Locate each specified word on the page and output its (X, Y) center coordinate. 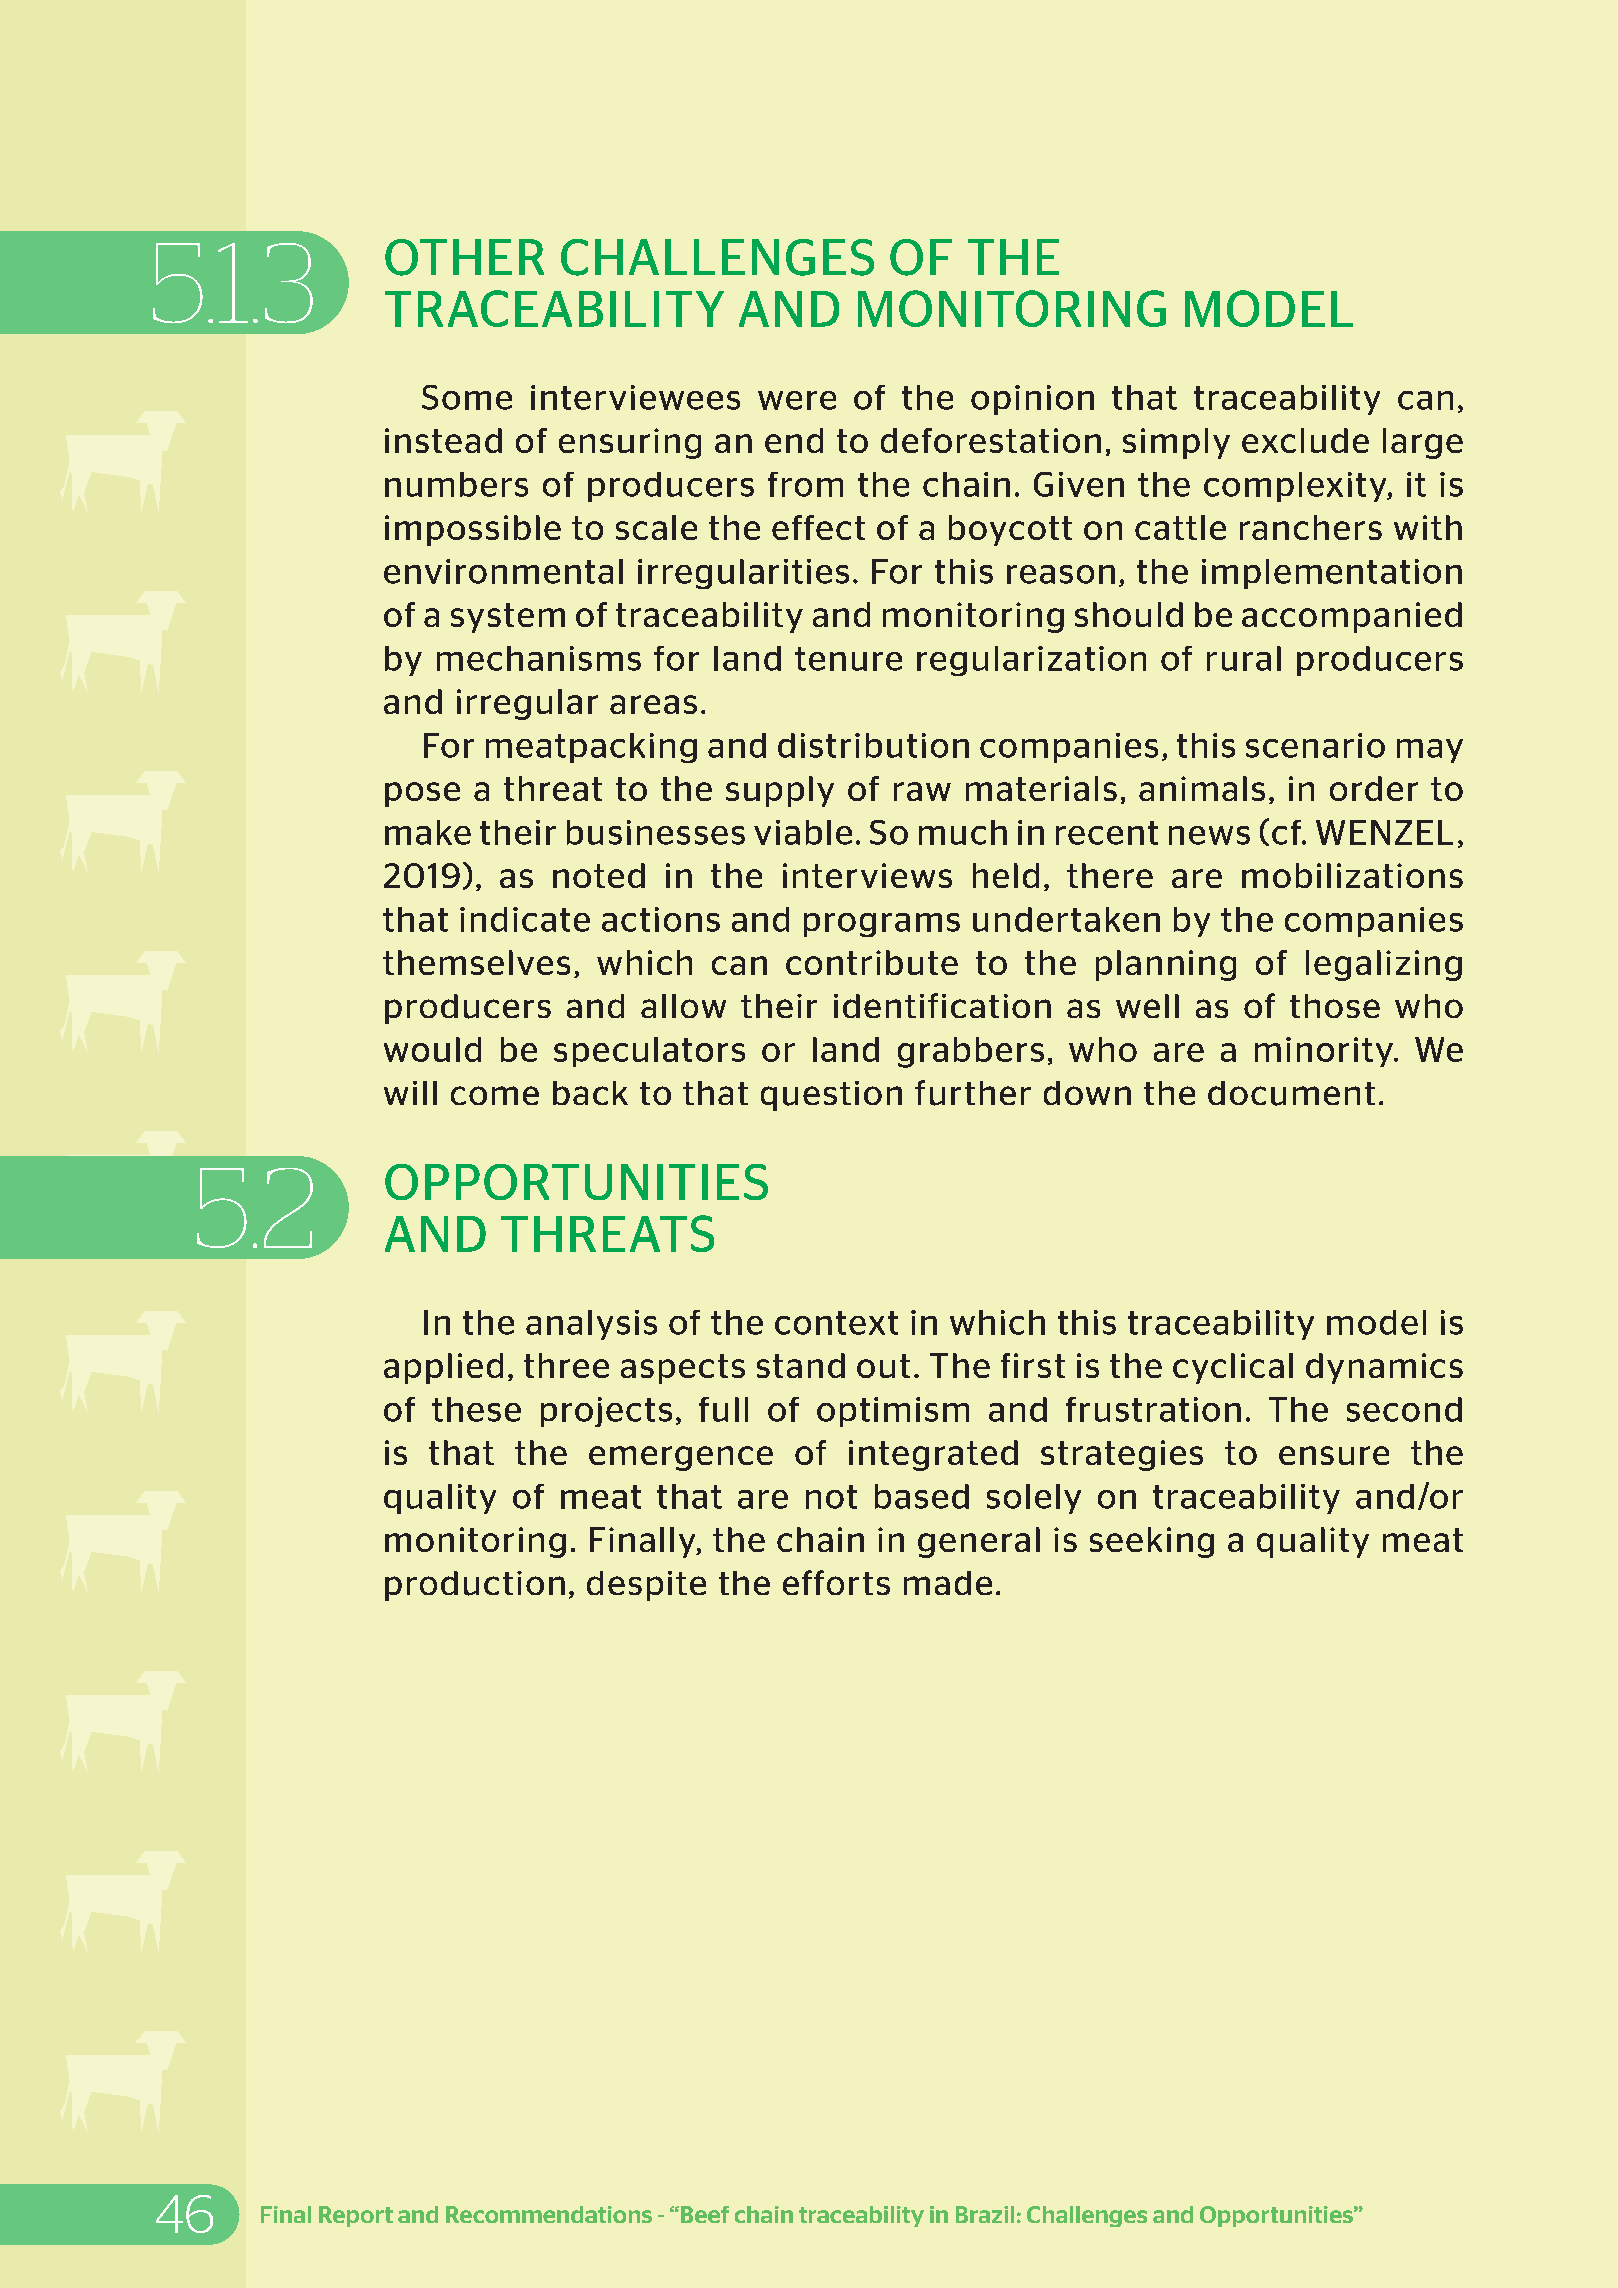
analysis (591, 1325)
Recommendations (549, 2214)
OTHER (464, 257)
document (1291, 1093)
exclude (1305, 440)
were (797, 400)
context (836, 1323)
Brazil (985, 2214)
